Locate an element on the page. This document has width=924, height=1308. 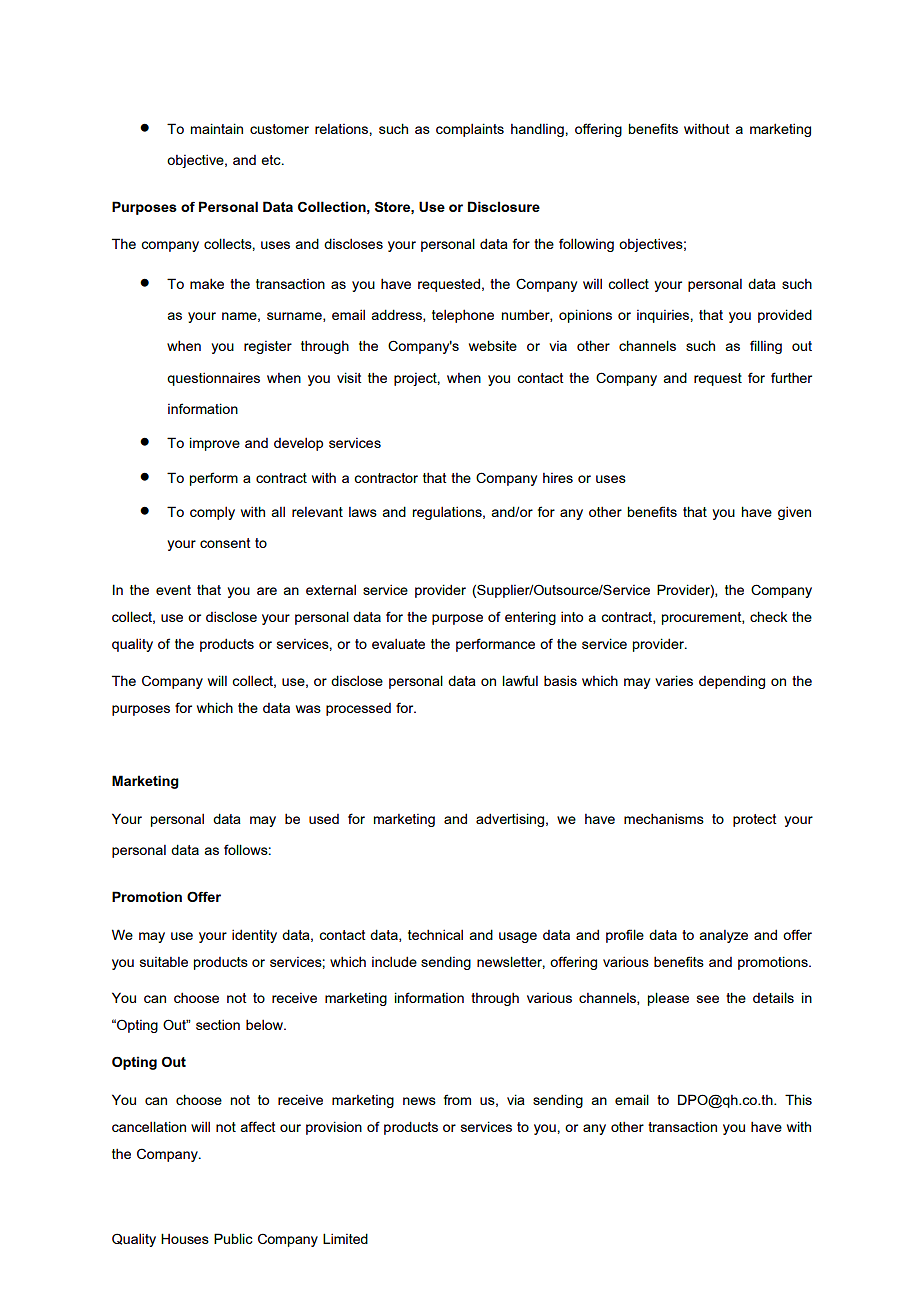
protect is located at coordinates (755, 820).
